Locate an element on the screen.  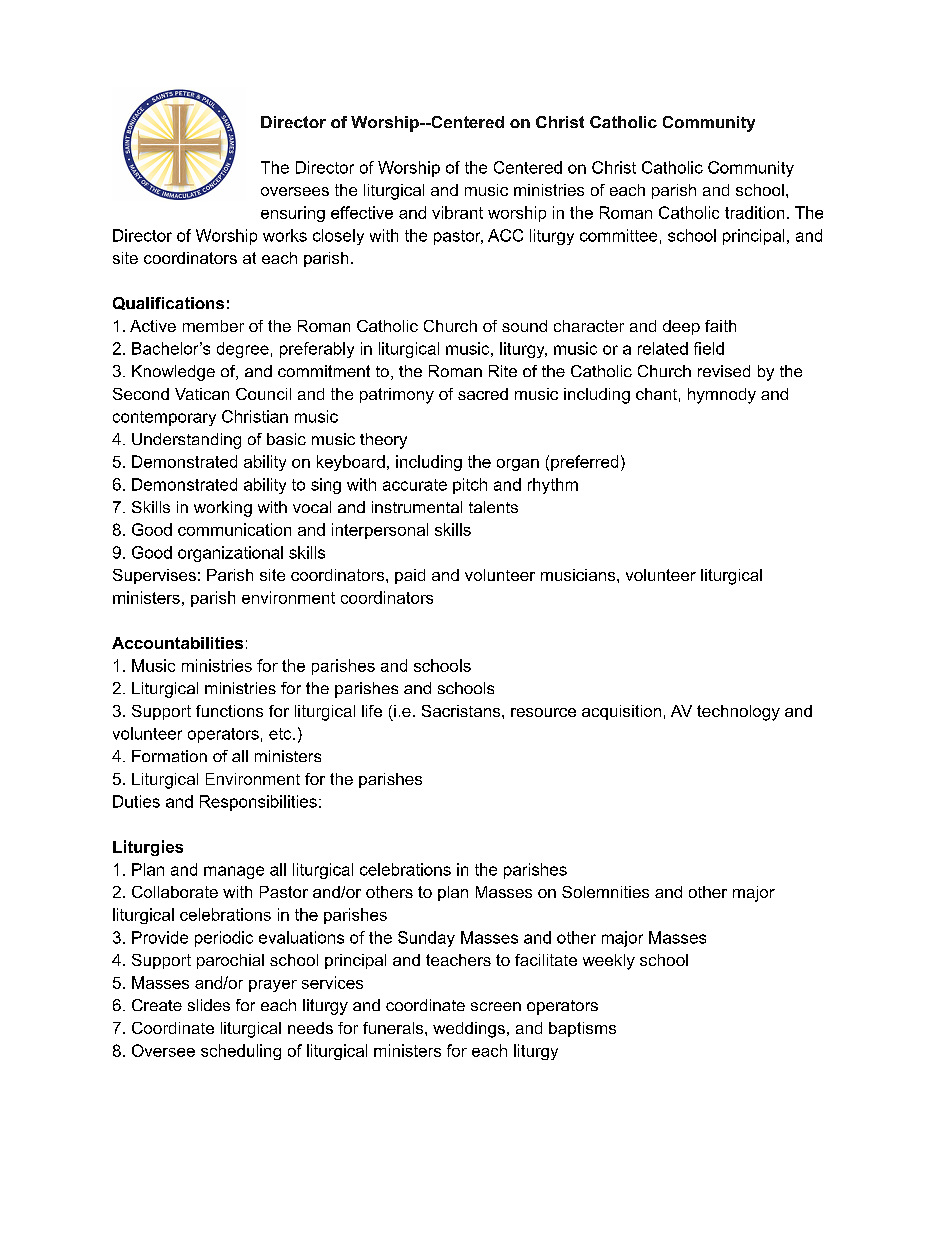
committee is located at coordinates (618, 235).
